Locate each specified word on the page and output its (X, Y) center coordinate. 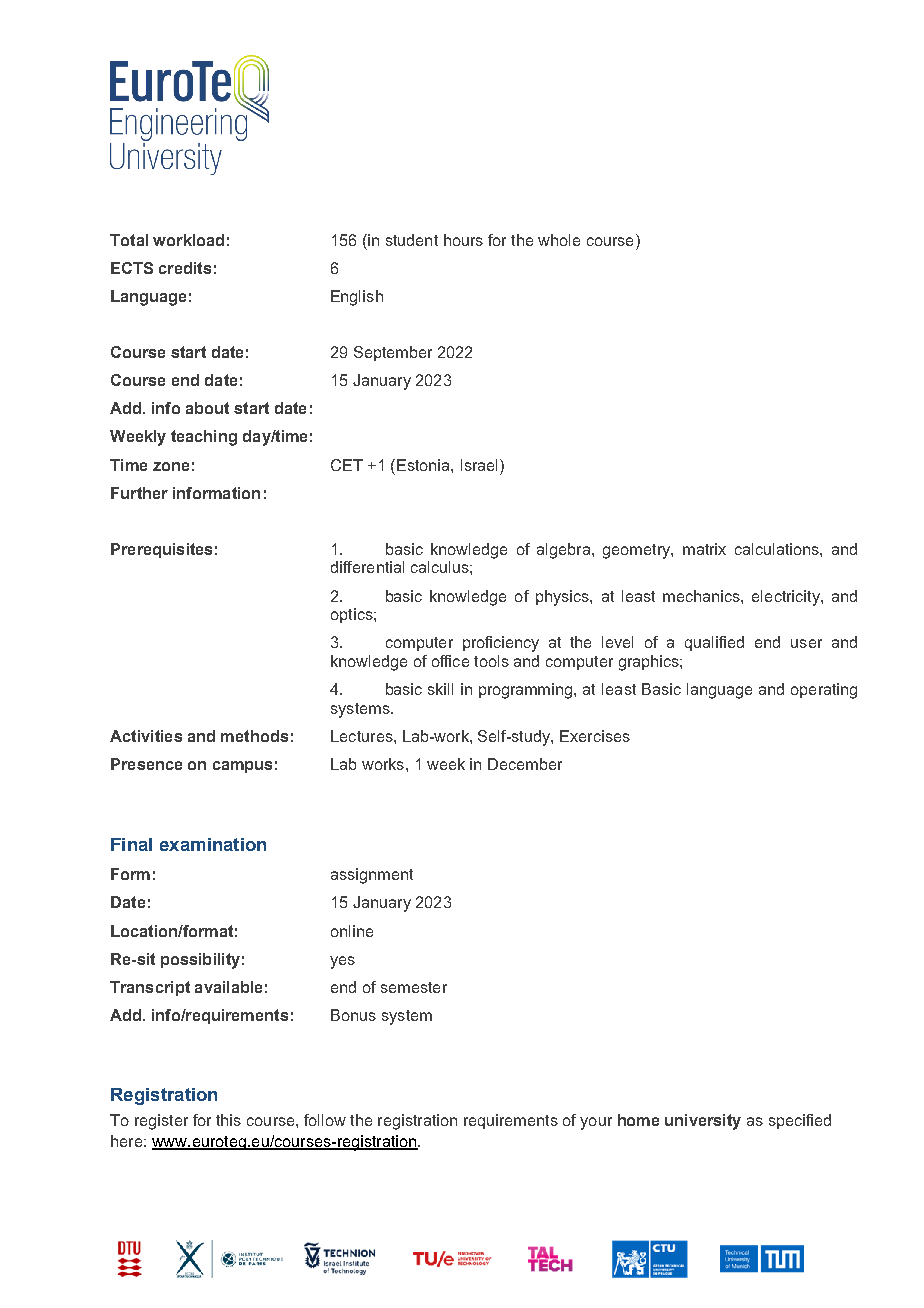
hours (463, 240)
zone (171, 466)
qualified (714, 643)
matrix (704, 549)
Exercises (595, 736)
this (228, 1120)
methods (254, 736)
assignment (372, 876)
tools (491, 661)
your (596, 1123)
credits (185, 268)
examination (213, 844)
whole (559, 240)
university (703, 1122)
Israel (479, 465)
